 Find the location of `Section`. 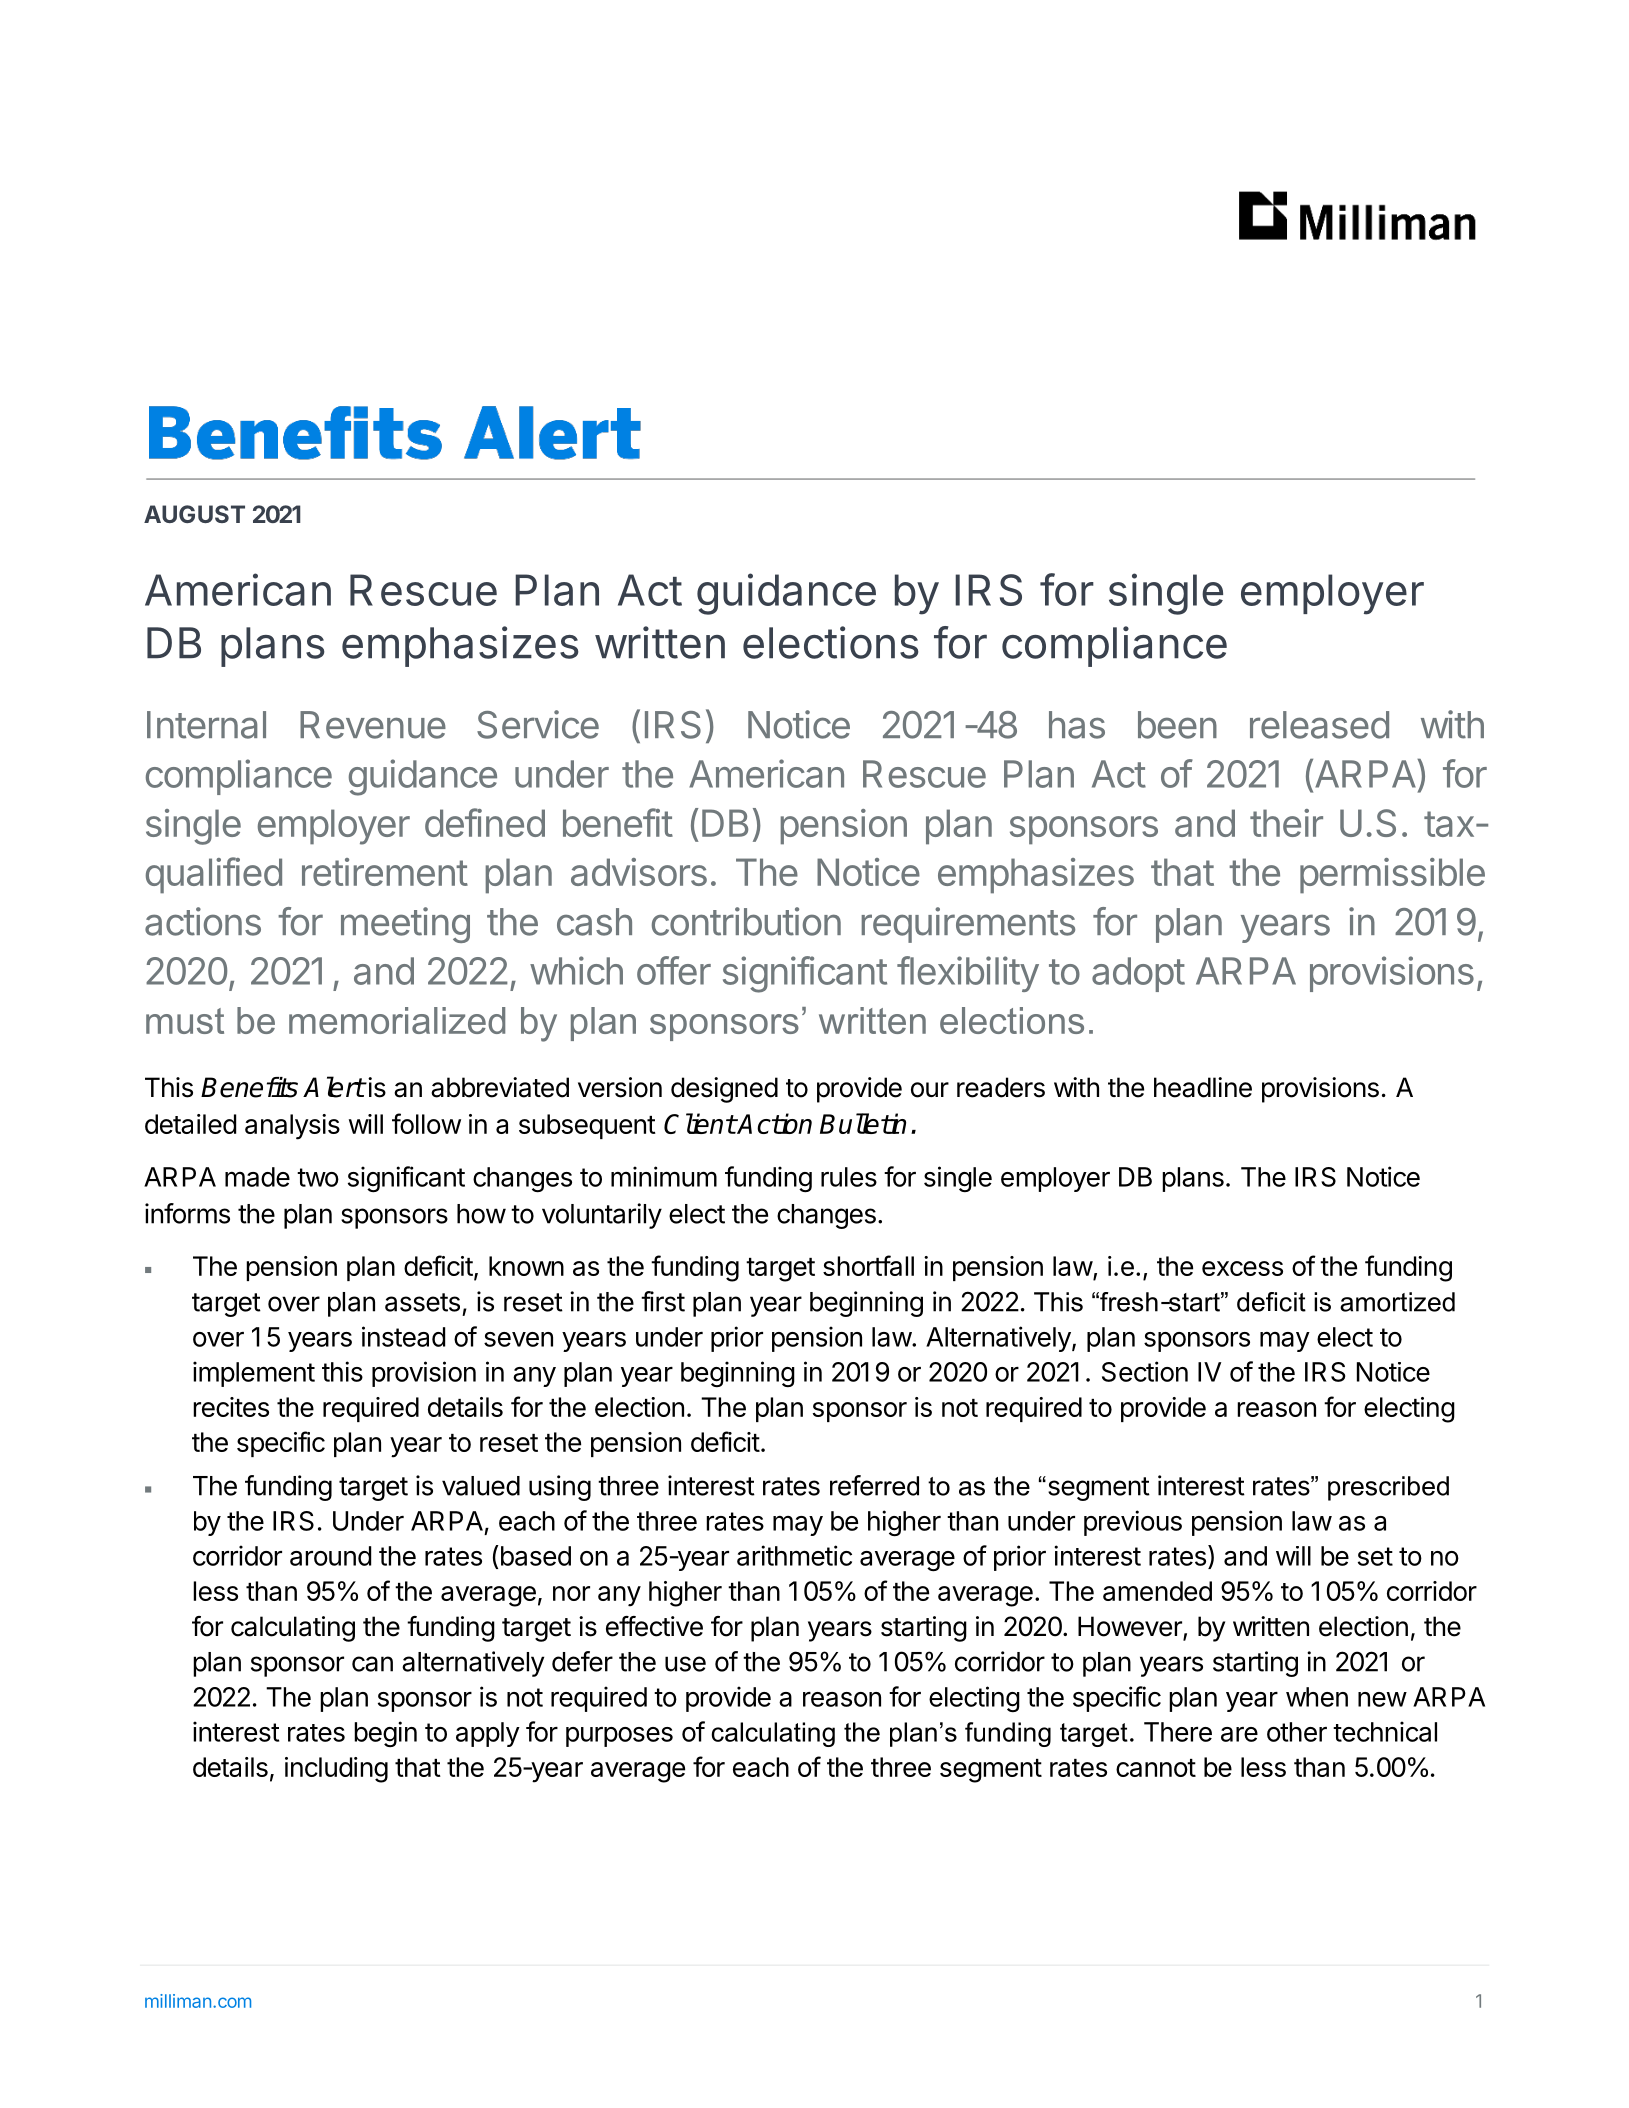

Section is located at coordinates (1145, 1371).
